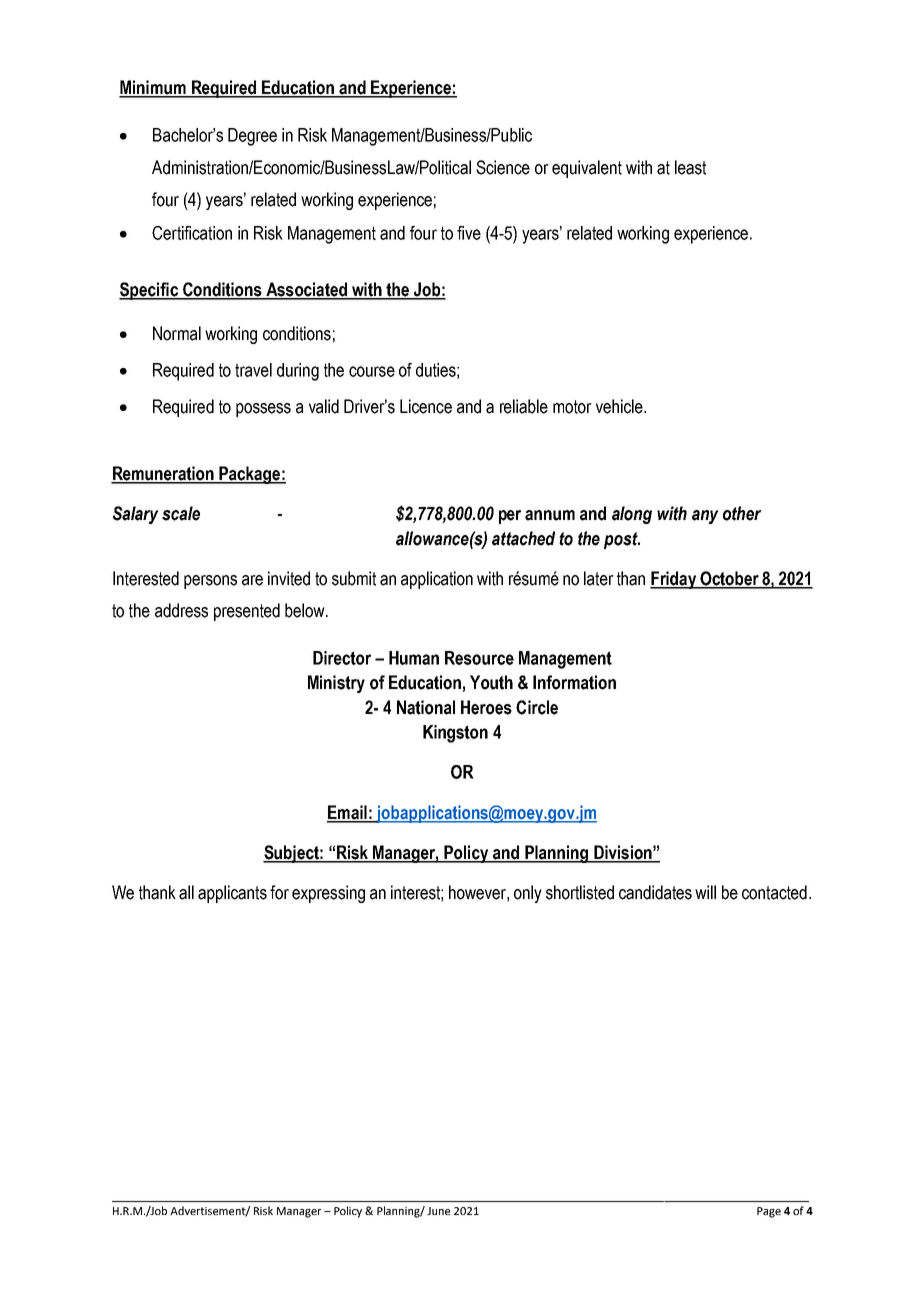  Describe the element at coordinates (181, 610) in the page. I see `address` at that location.
